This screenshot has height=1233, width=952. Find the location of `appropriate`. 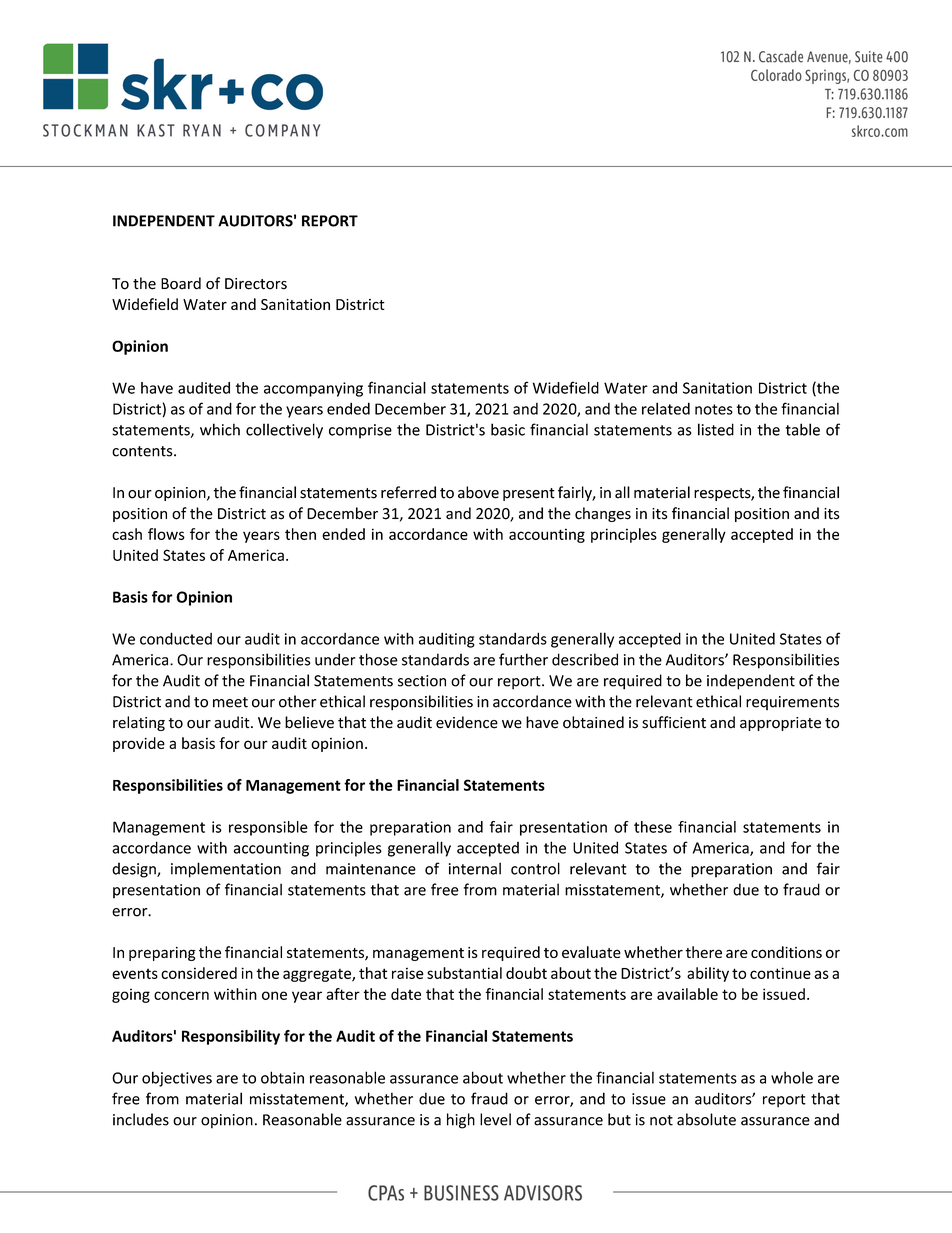

appropriate is located at coordinates (780, 724).
